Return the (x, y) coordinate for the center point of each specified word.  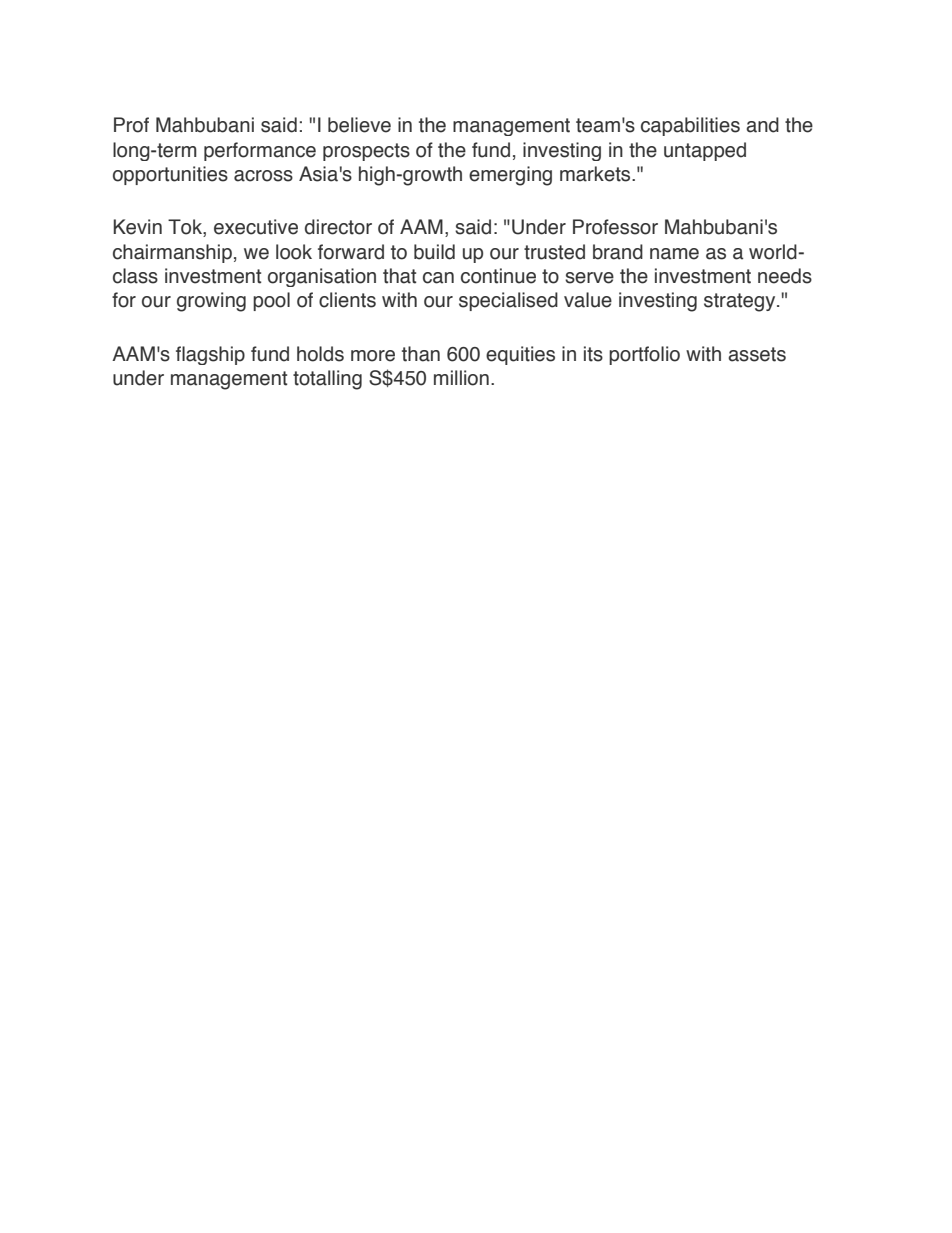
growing (211, 302)
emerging (510, 176)
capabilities (690, 126)
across (263, 176)
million (461, 378)
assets (757, 354)
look (294, 252)
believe (359, 125)
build (434, 252)
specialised (508, 301)
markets (596, 174)
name (674, 254)
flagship (210, 355)
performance (260, 151)
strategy (741, 302)
